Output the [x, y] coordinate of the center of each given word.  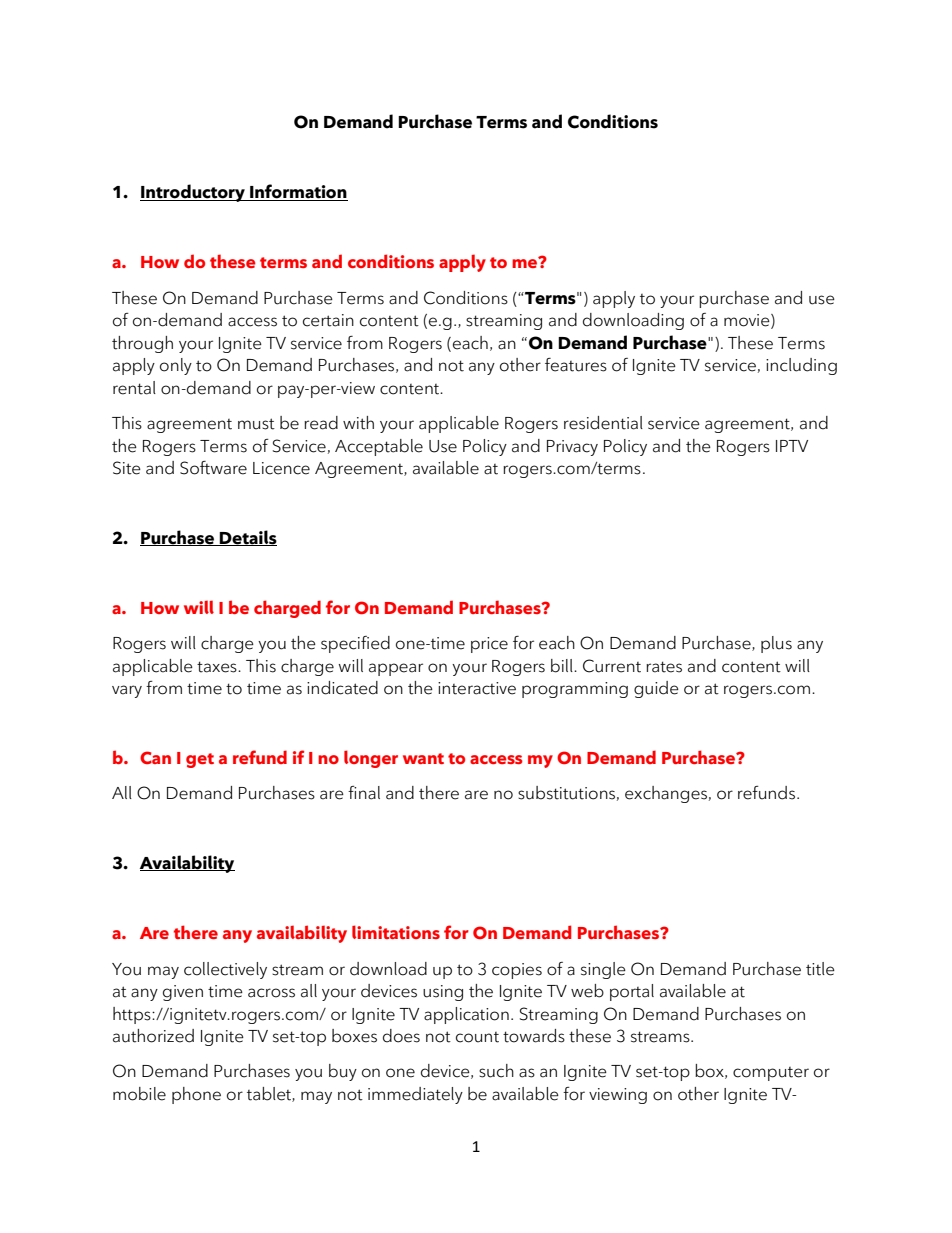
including [801, 366]
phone [196, 1095]
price [489, 645]
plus [776, 644]
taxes [218, 667]
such [496, 1071]
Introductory [193, 193]
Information [298, 192]
